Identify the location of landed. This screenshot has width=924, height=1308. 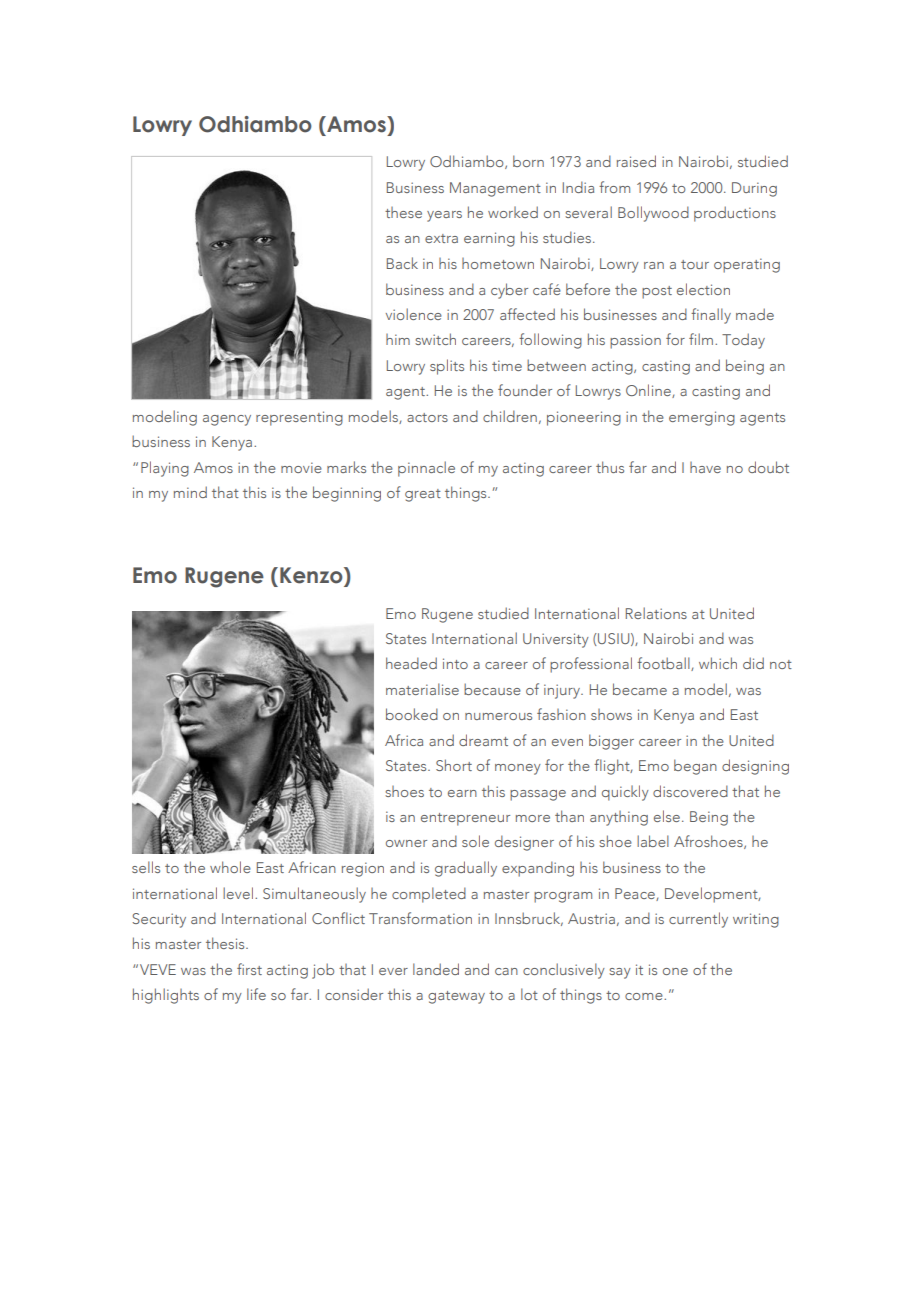
(436, 969).
